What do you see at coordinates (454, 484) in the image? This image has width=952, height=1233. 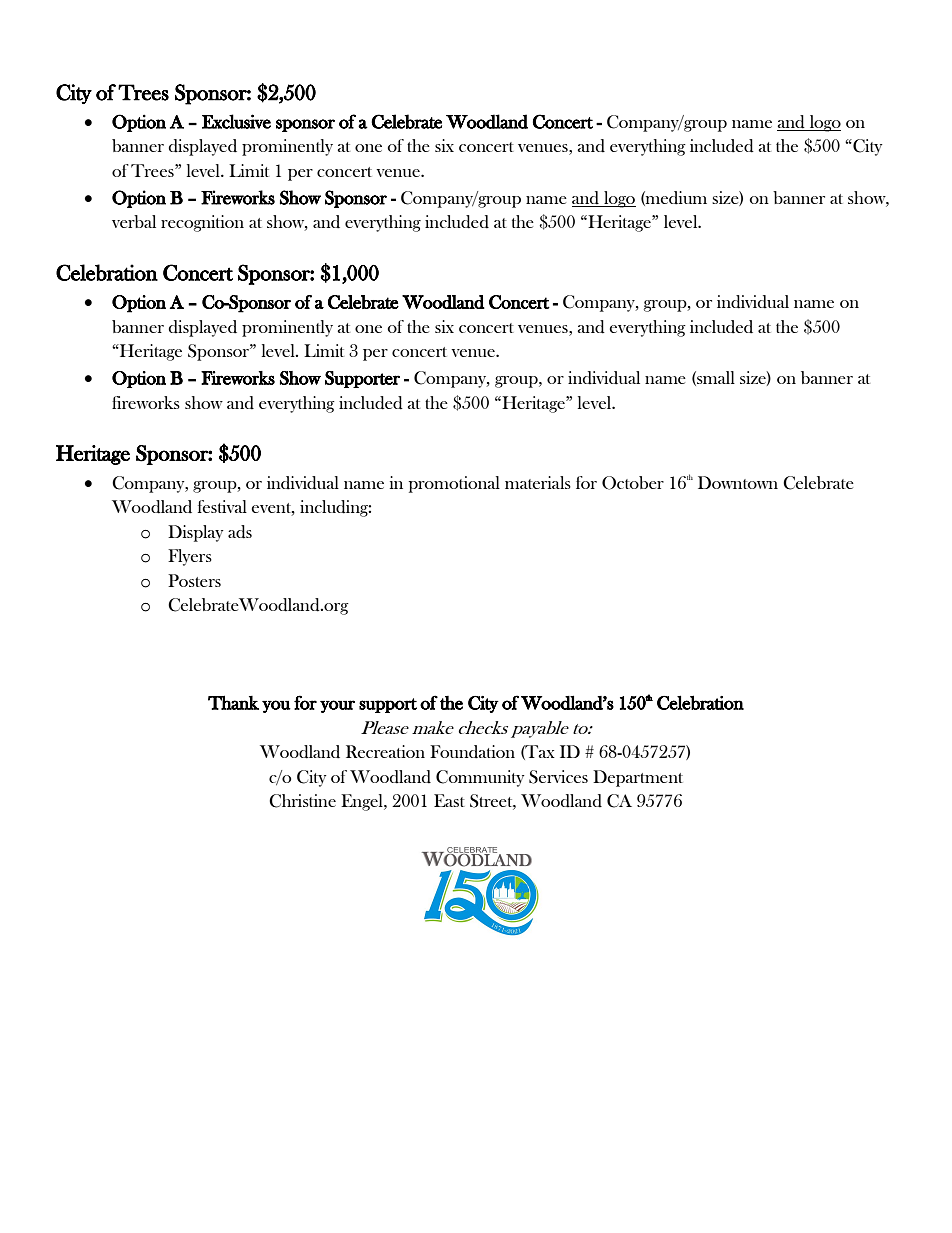 I see `promotional` at bounding box center [454, 484].
